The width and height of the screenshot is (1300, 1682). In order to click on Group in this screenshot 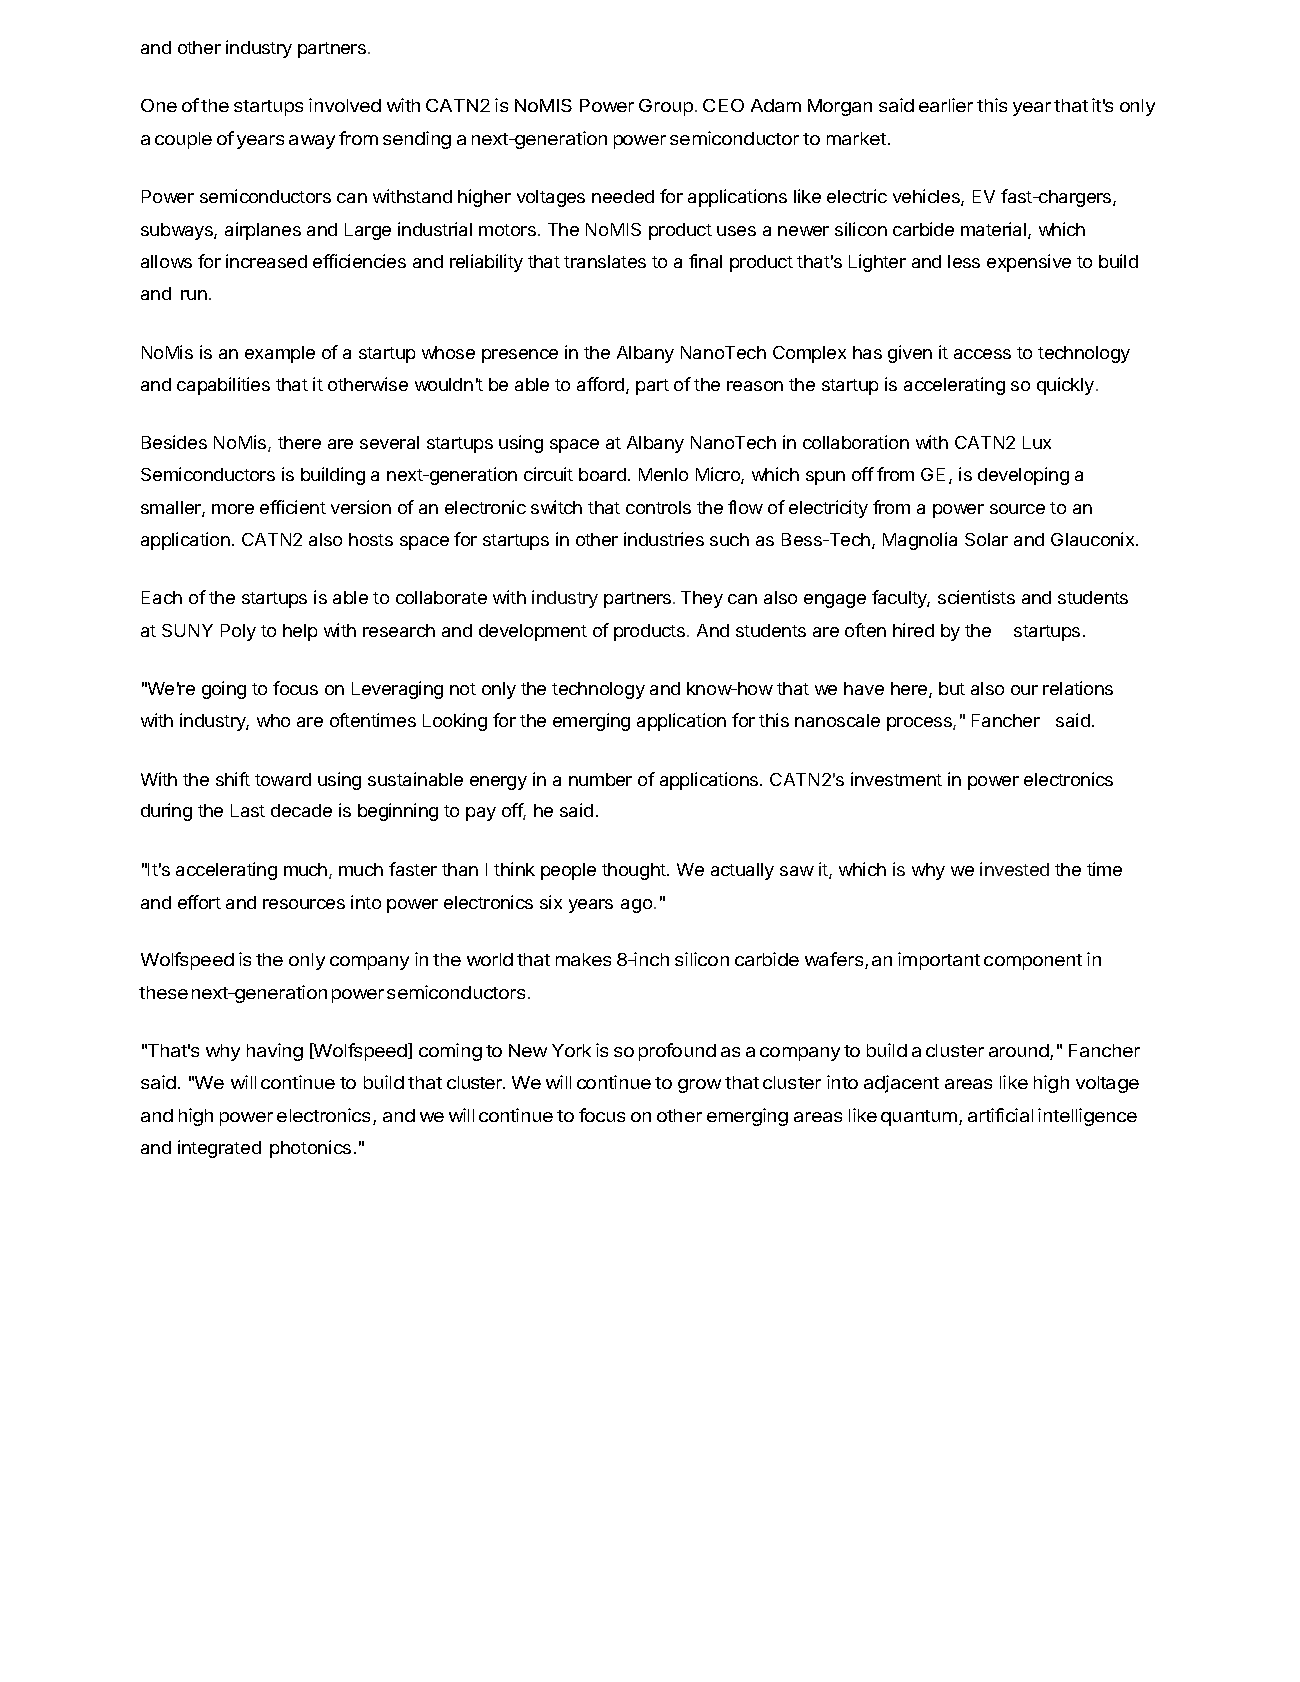, I will do `click(666, 107)`.
